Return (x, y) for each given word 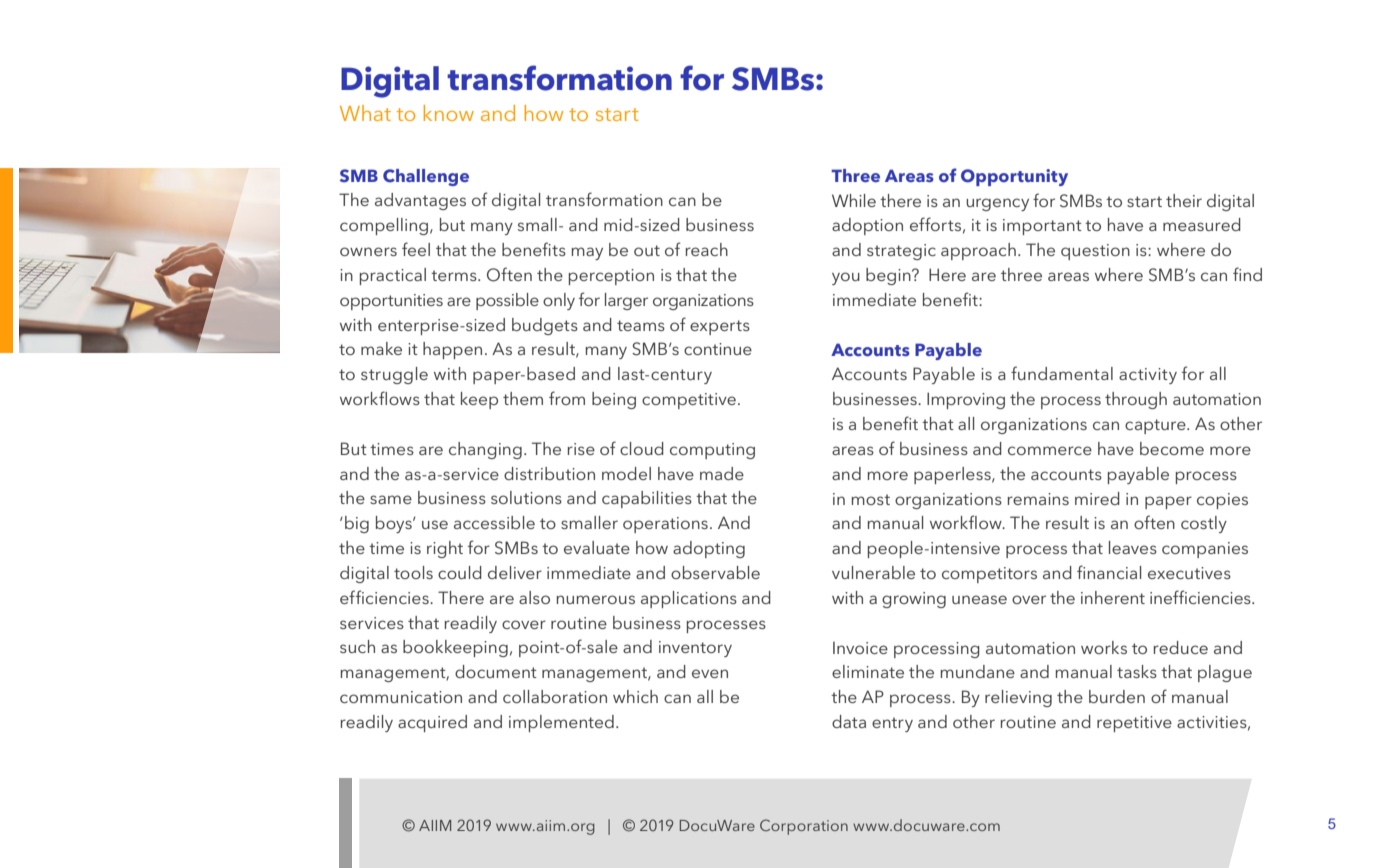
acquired (432, 723)
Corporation (804, 827)
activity (1148, 376)
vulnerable (873, 572)
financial (1109, 572)
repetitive (1134, 724)
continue (718, 349)
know (449, 113)
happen (452, 350)
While (854, 200)
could (460, 572)
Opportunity (1014, 177)
